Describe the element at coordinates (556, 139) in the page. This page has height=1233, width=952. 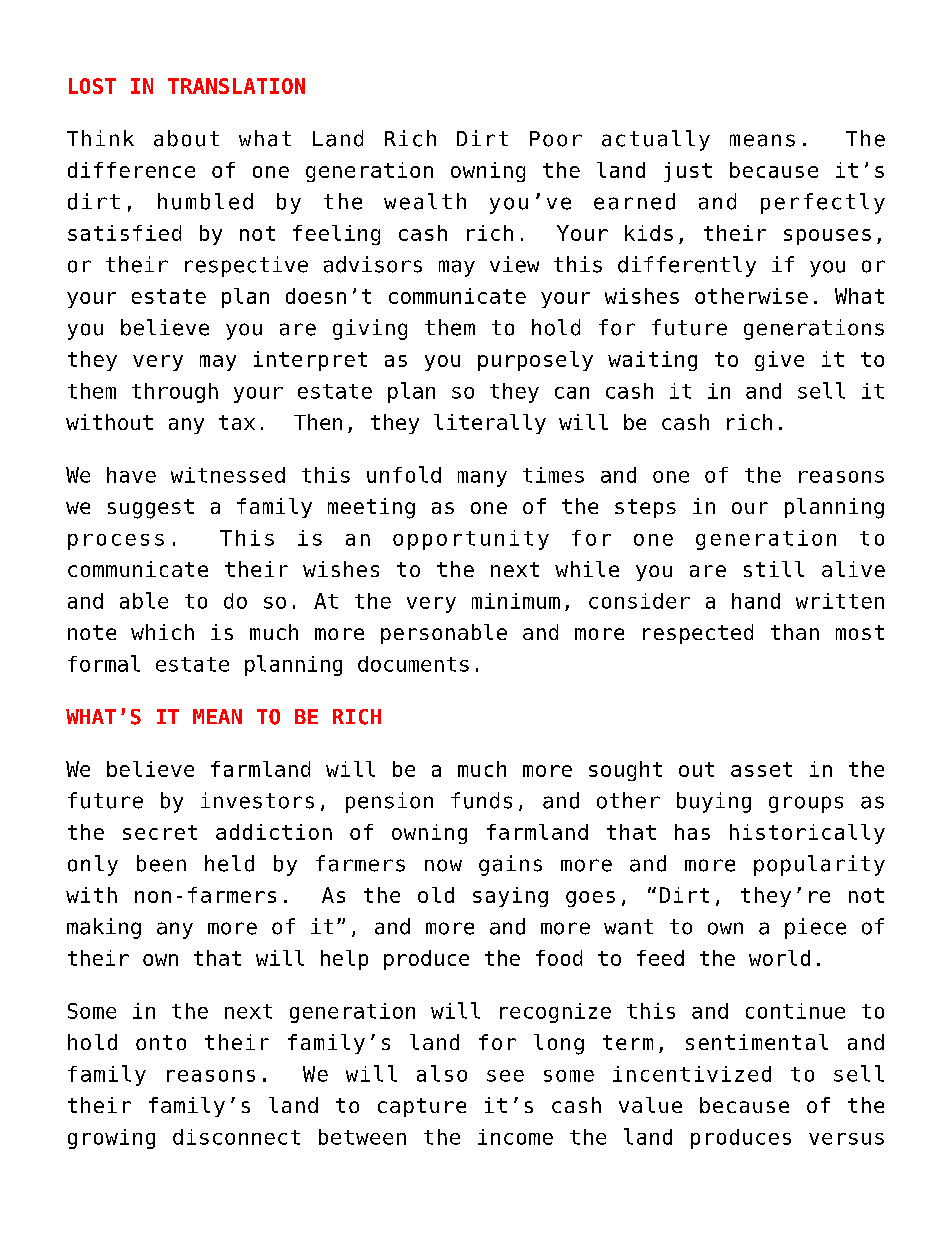
I see `Poor` at that location.
